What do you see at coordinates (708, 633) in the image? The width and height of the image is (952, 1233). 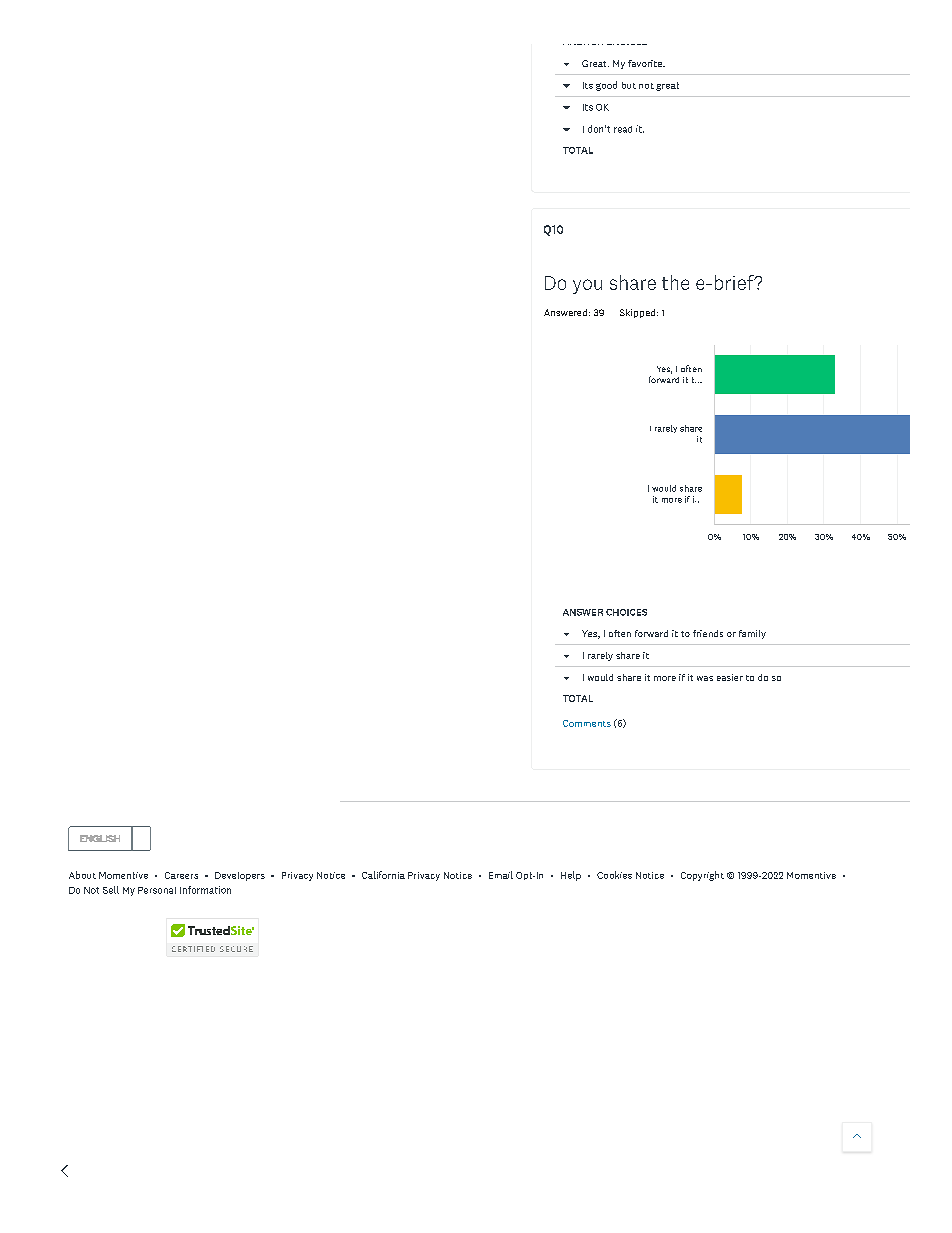 I see `friends` at bounding box center [708, 633].
